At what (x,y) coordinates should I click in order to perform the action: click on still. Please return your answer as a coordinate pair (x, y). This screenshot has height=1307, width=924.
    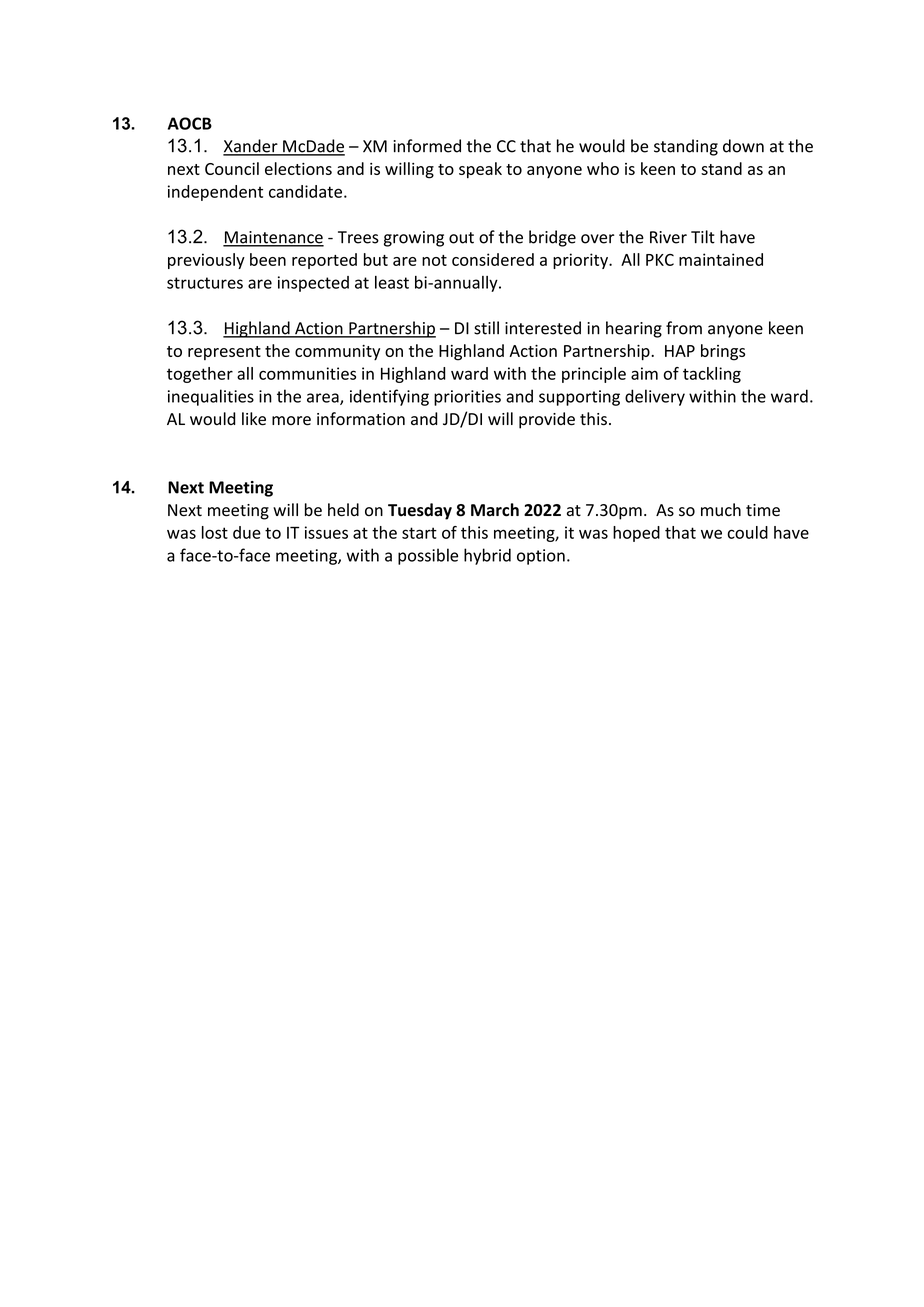
    Looking at the image, I should click on (486, 328).
